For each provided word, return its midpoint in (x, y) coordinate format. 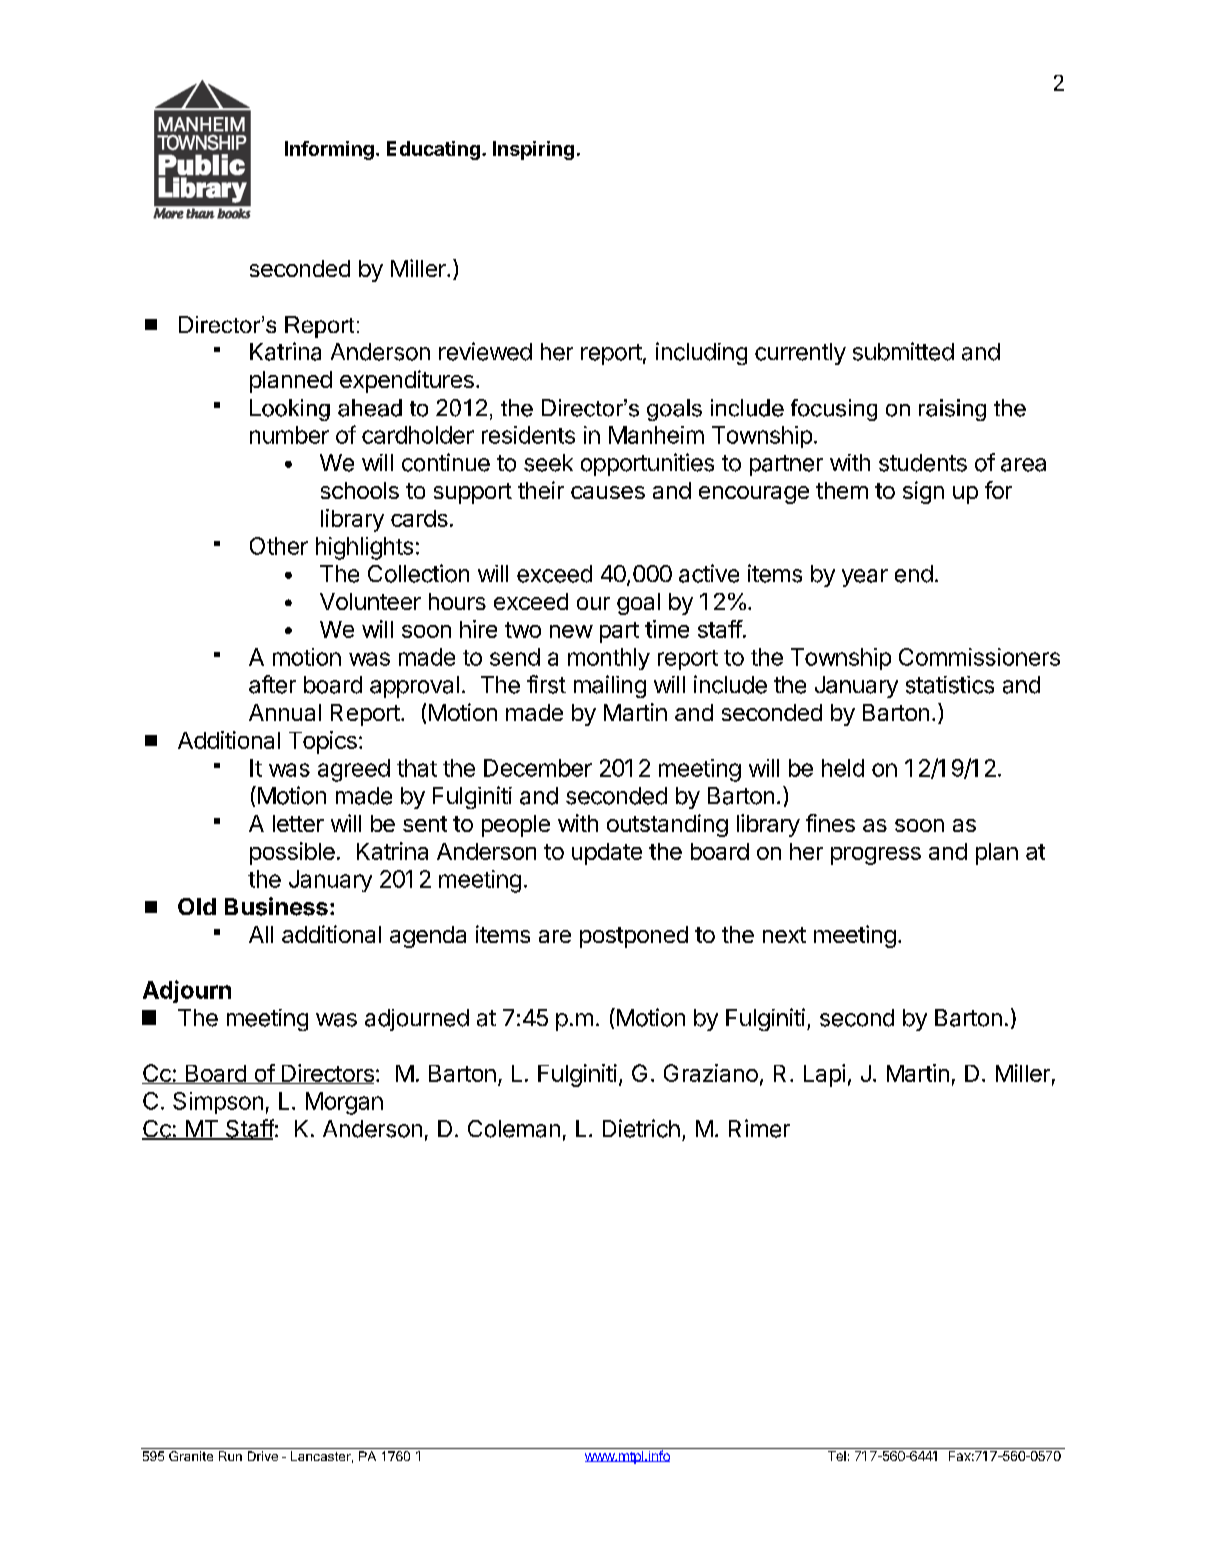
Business (276, 906)
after (272, 684)
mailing (610, 686)
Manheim (656, 435)
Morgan (344, 1103)
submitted (903, 351)
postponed (634, 937)
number (289, 435)
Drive (263, 1456)
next (784, 935)
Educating (433, 150)
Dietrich (641, 1128)
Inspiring (533, 150)
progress (876, 856)
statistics (950, 685)
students (923, 463)
